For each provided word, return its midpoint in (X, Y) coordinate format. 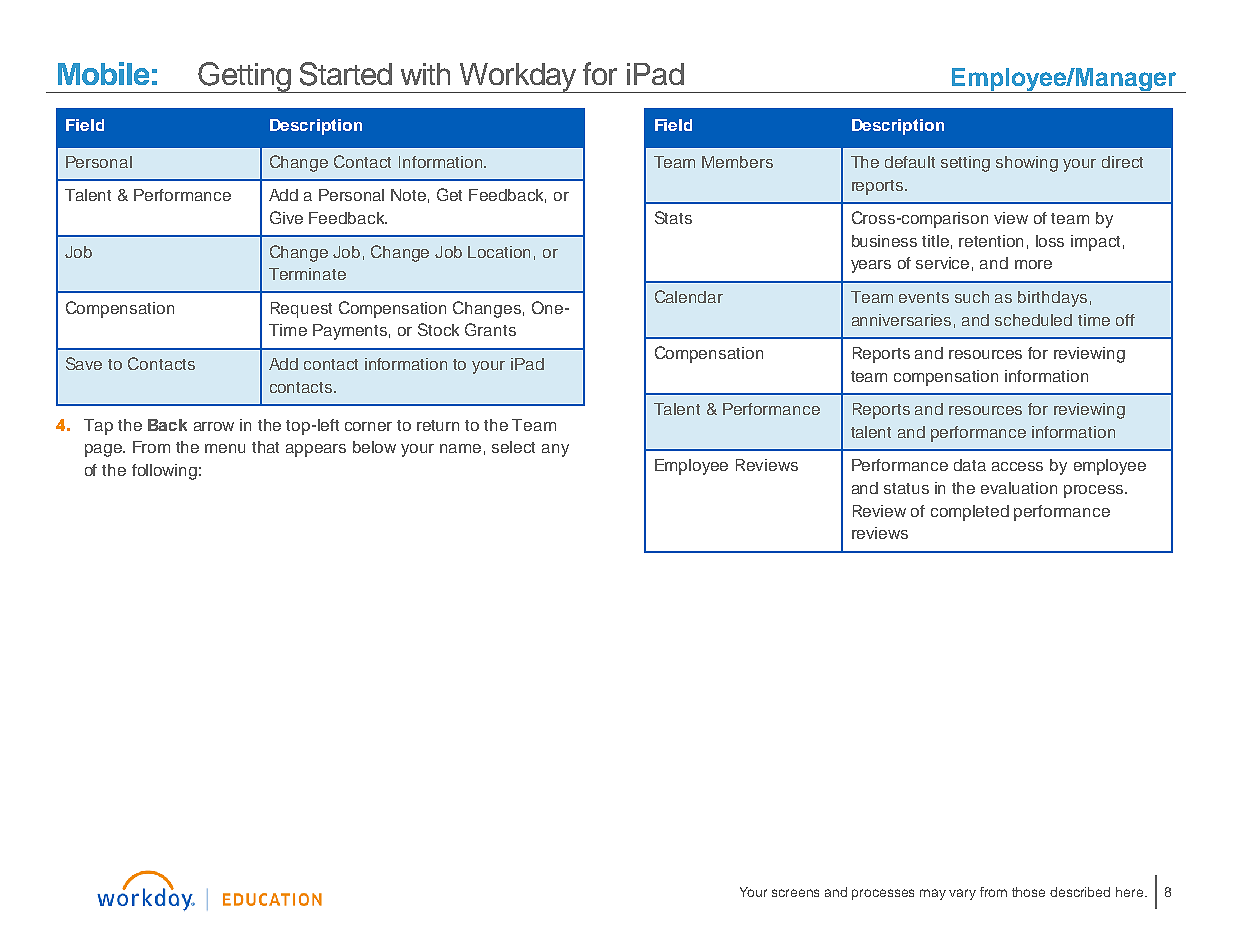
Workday (518, 78)
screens (795, 893)
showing (1027, 164)
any (555, 450)
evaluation (1019, 488)
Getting (245, 77)
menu (225, 448)
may (933, 894)
